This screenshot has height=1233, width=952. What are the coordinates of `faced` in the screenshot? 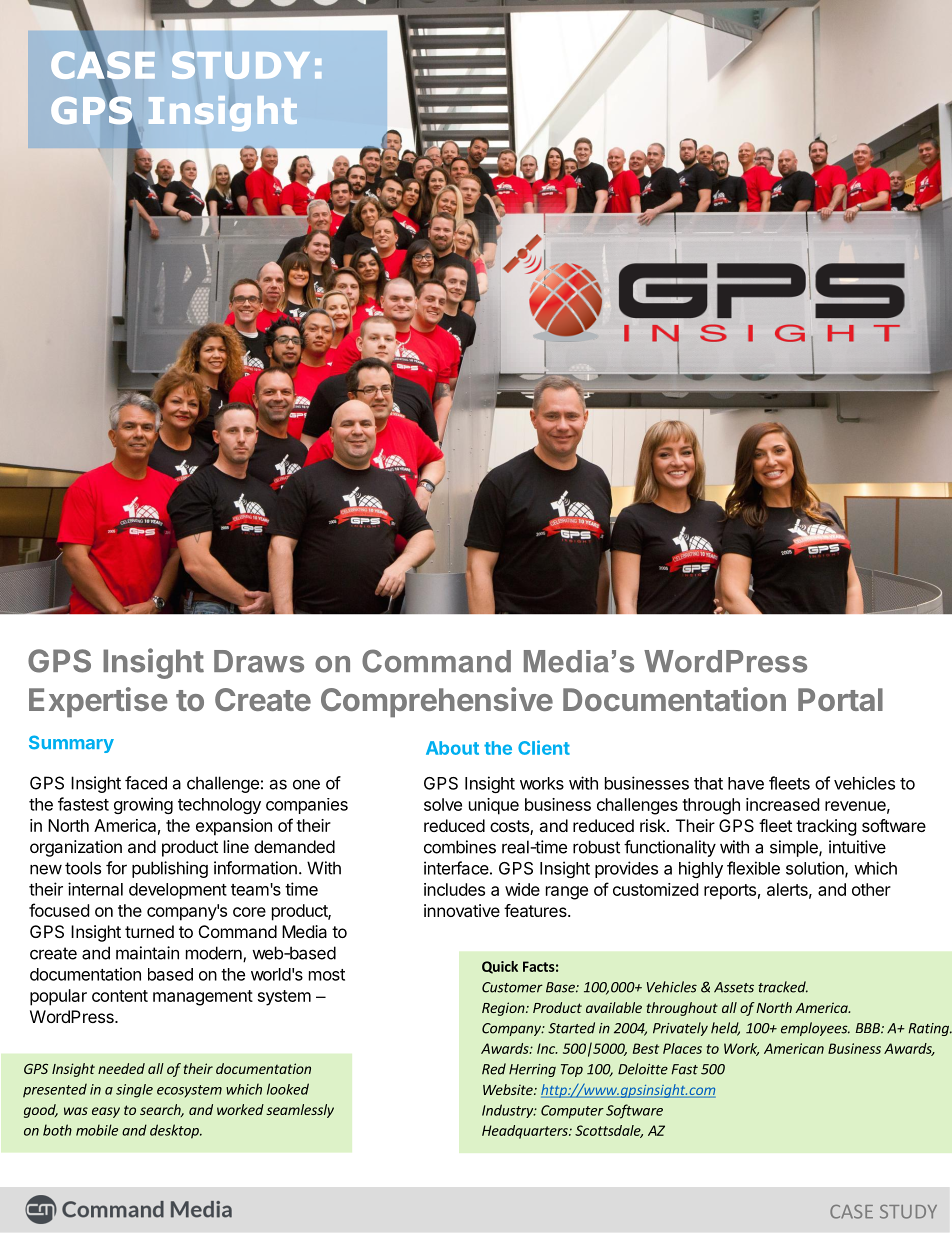 It's located at (146, 783).
